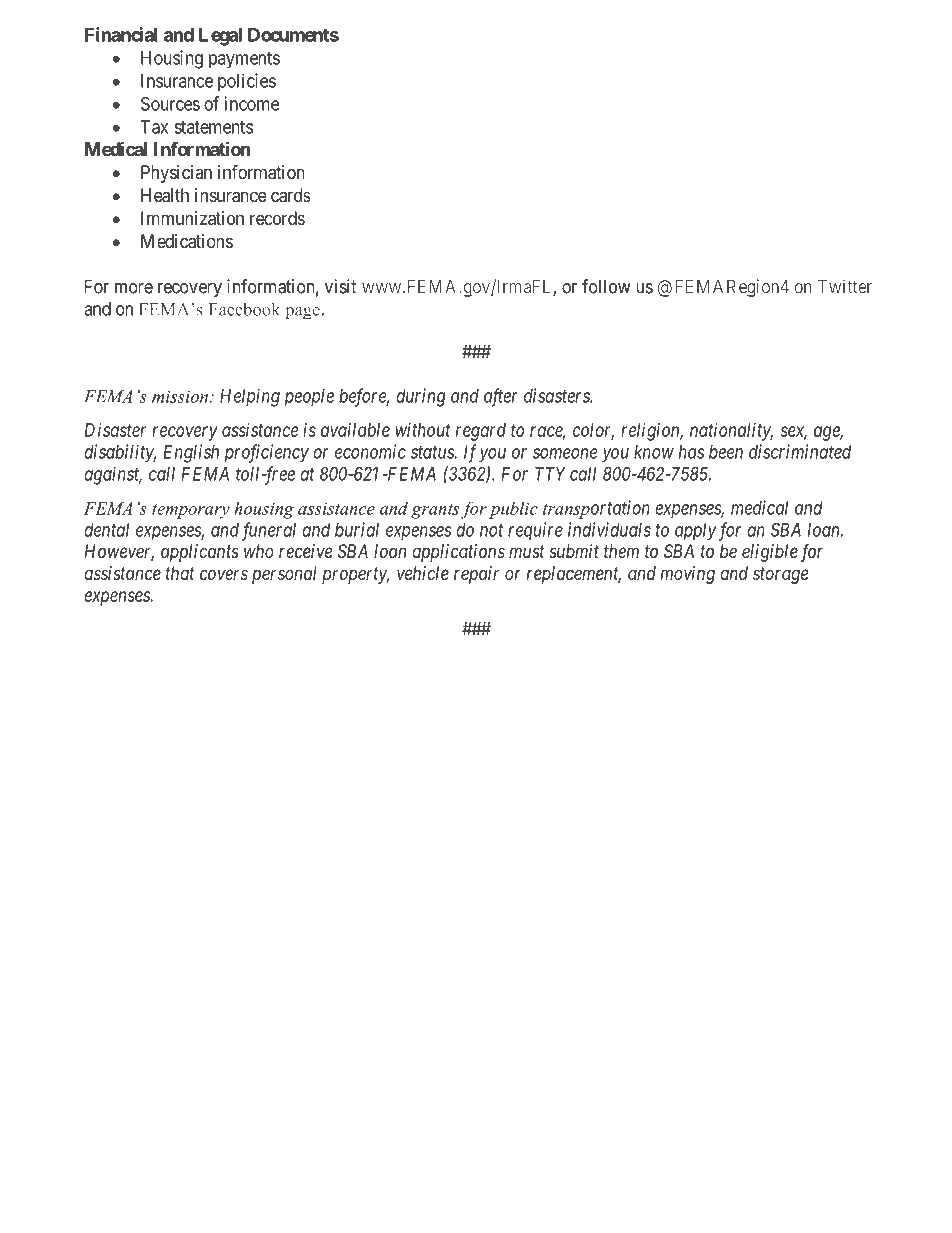 This image has height=1233, width=952. Describe the element at coordinates (200, 553) in the image. I see `applicants` at that location.
